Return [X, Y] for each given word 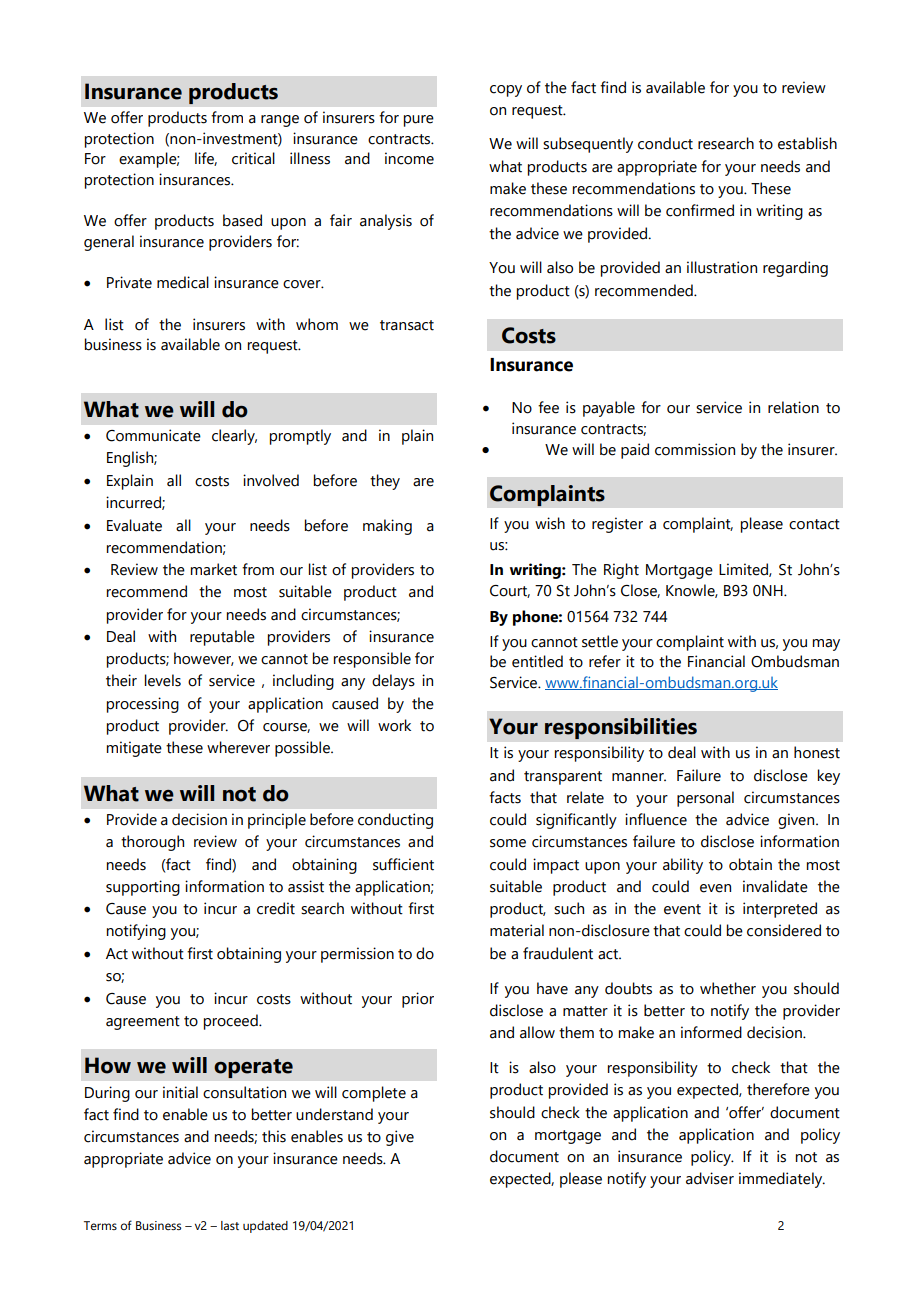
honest [817, 752]
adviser [710, 1178]
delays [393, 682]
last [230, 1225]
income [409, 158]
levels [163, 680]
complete [374, 1094]
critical [253, 158]
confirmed [700, 210]
